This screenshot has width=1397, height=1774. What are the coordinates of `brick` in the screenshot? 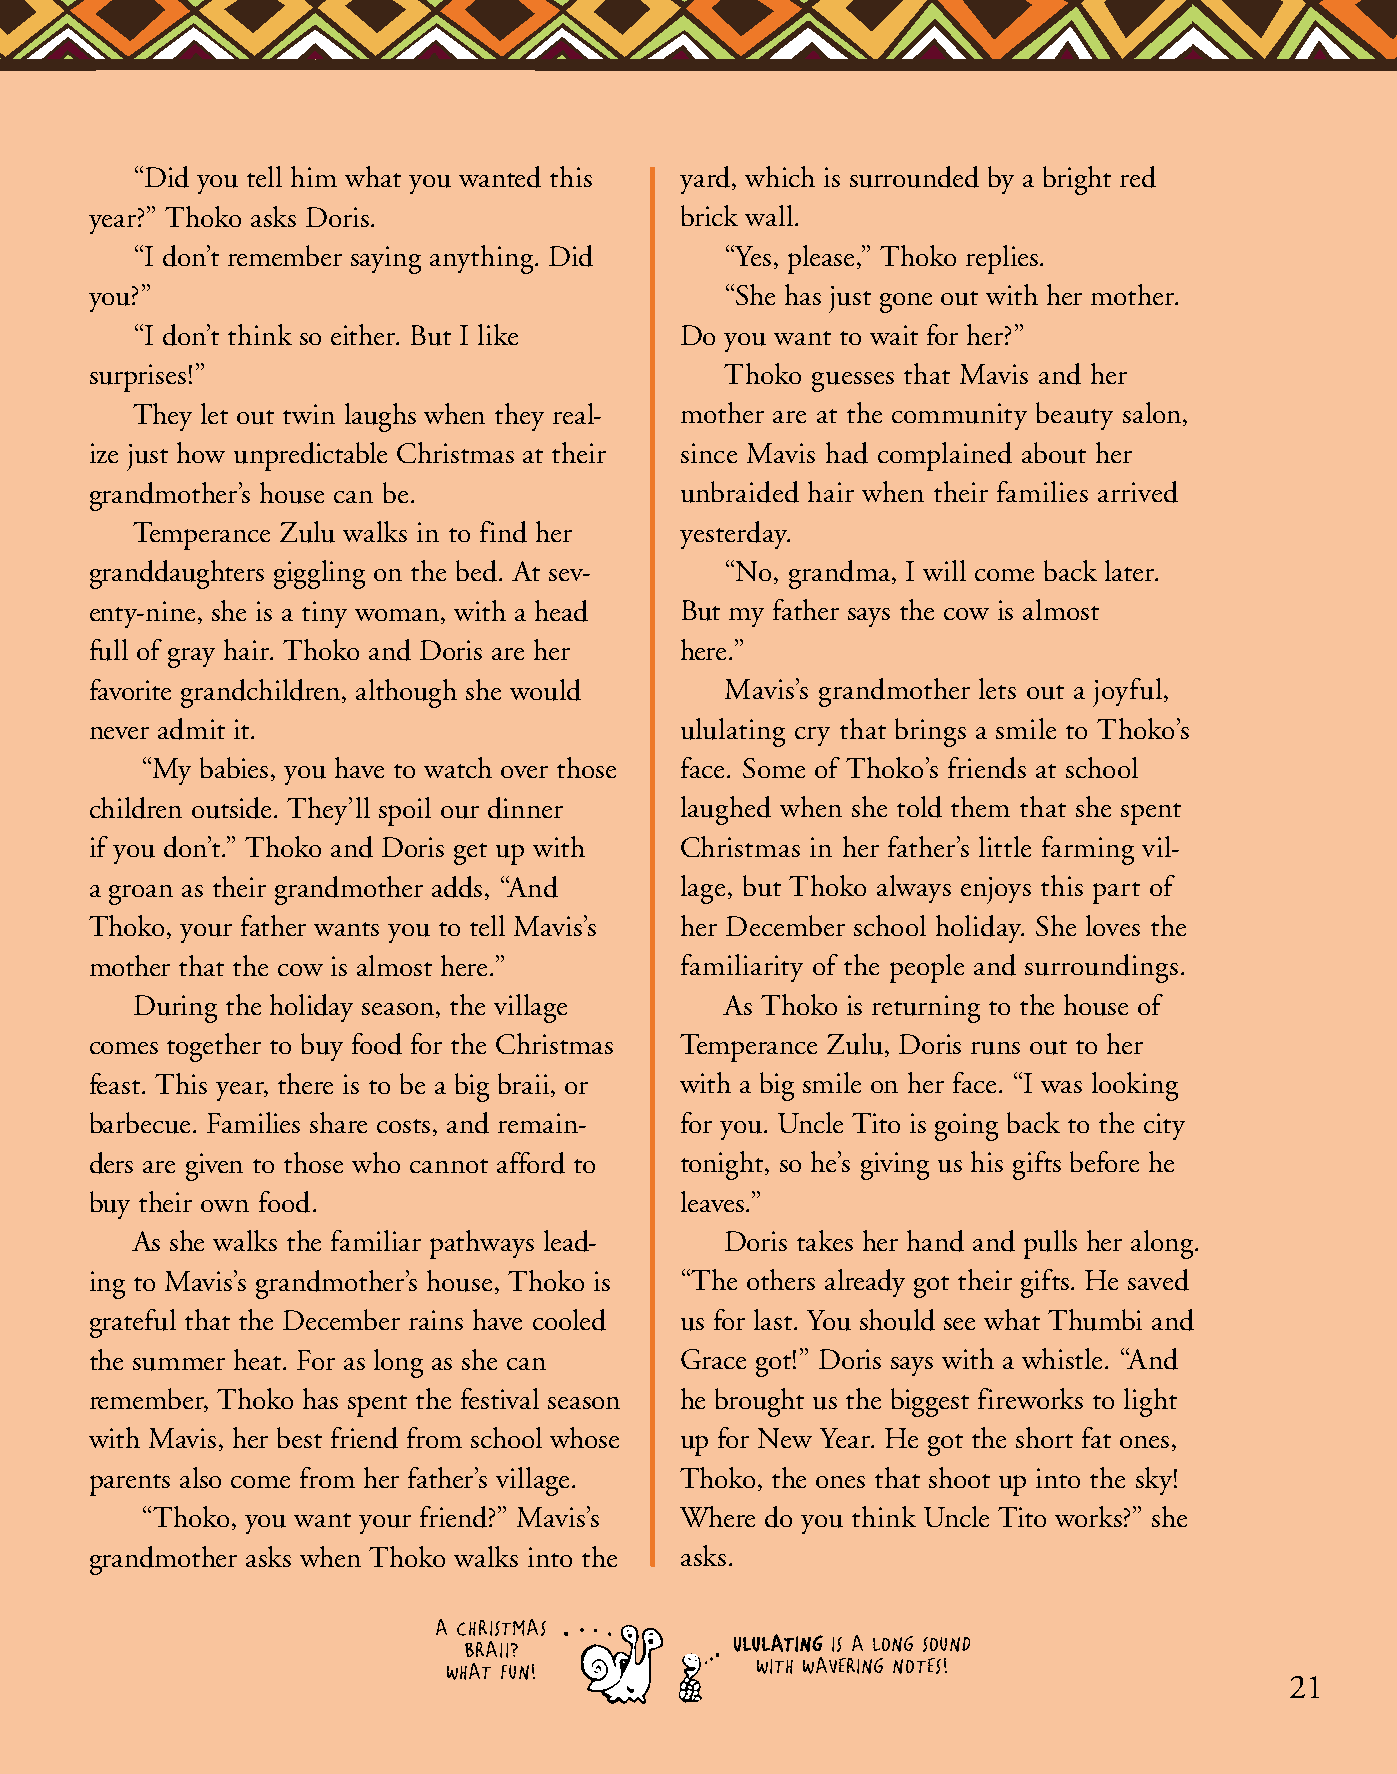 It's located at (709, 215).
